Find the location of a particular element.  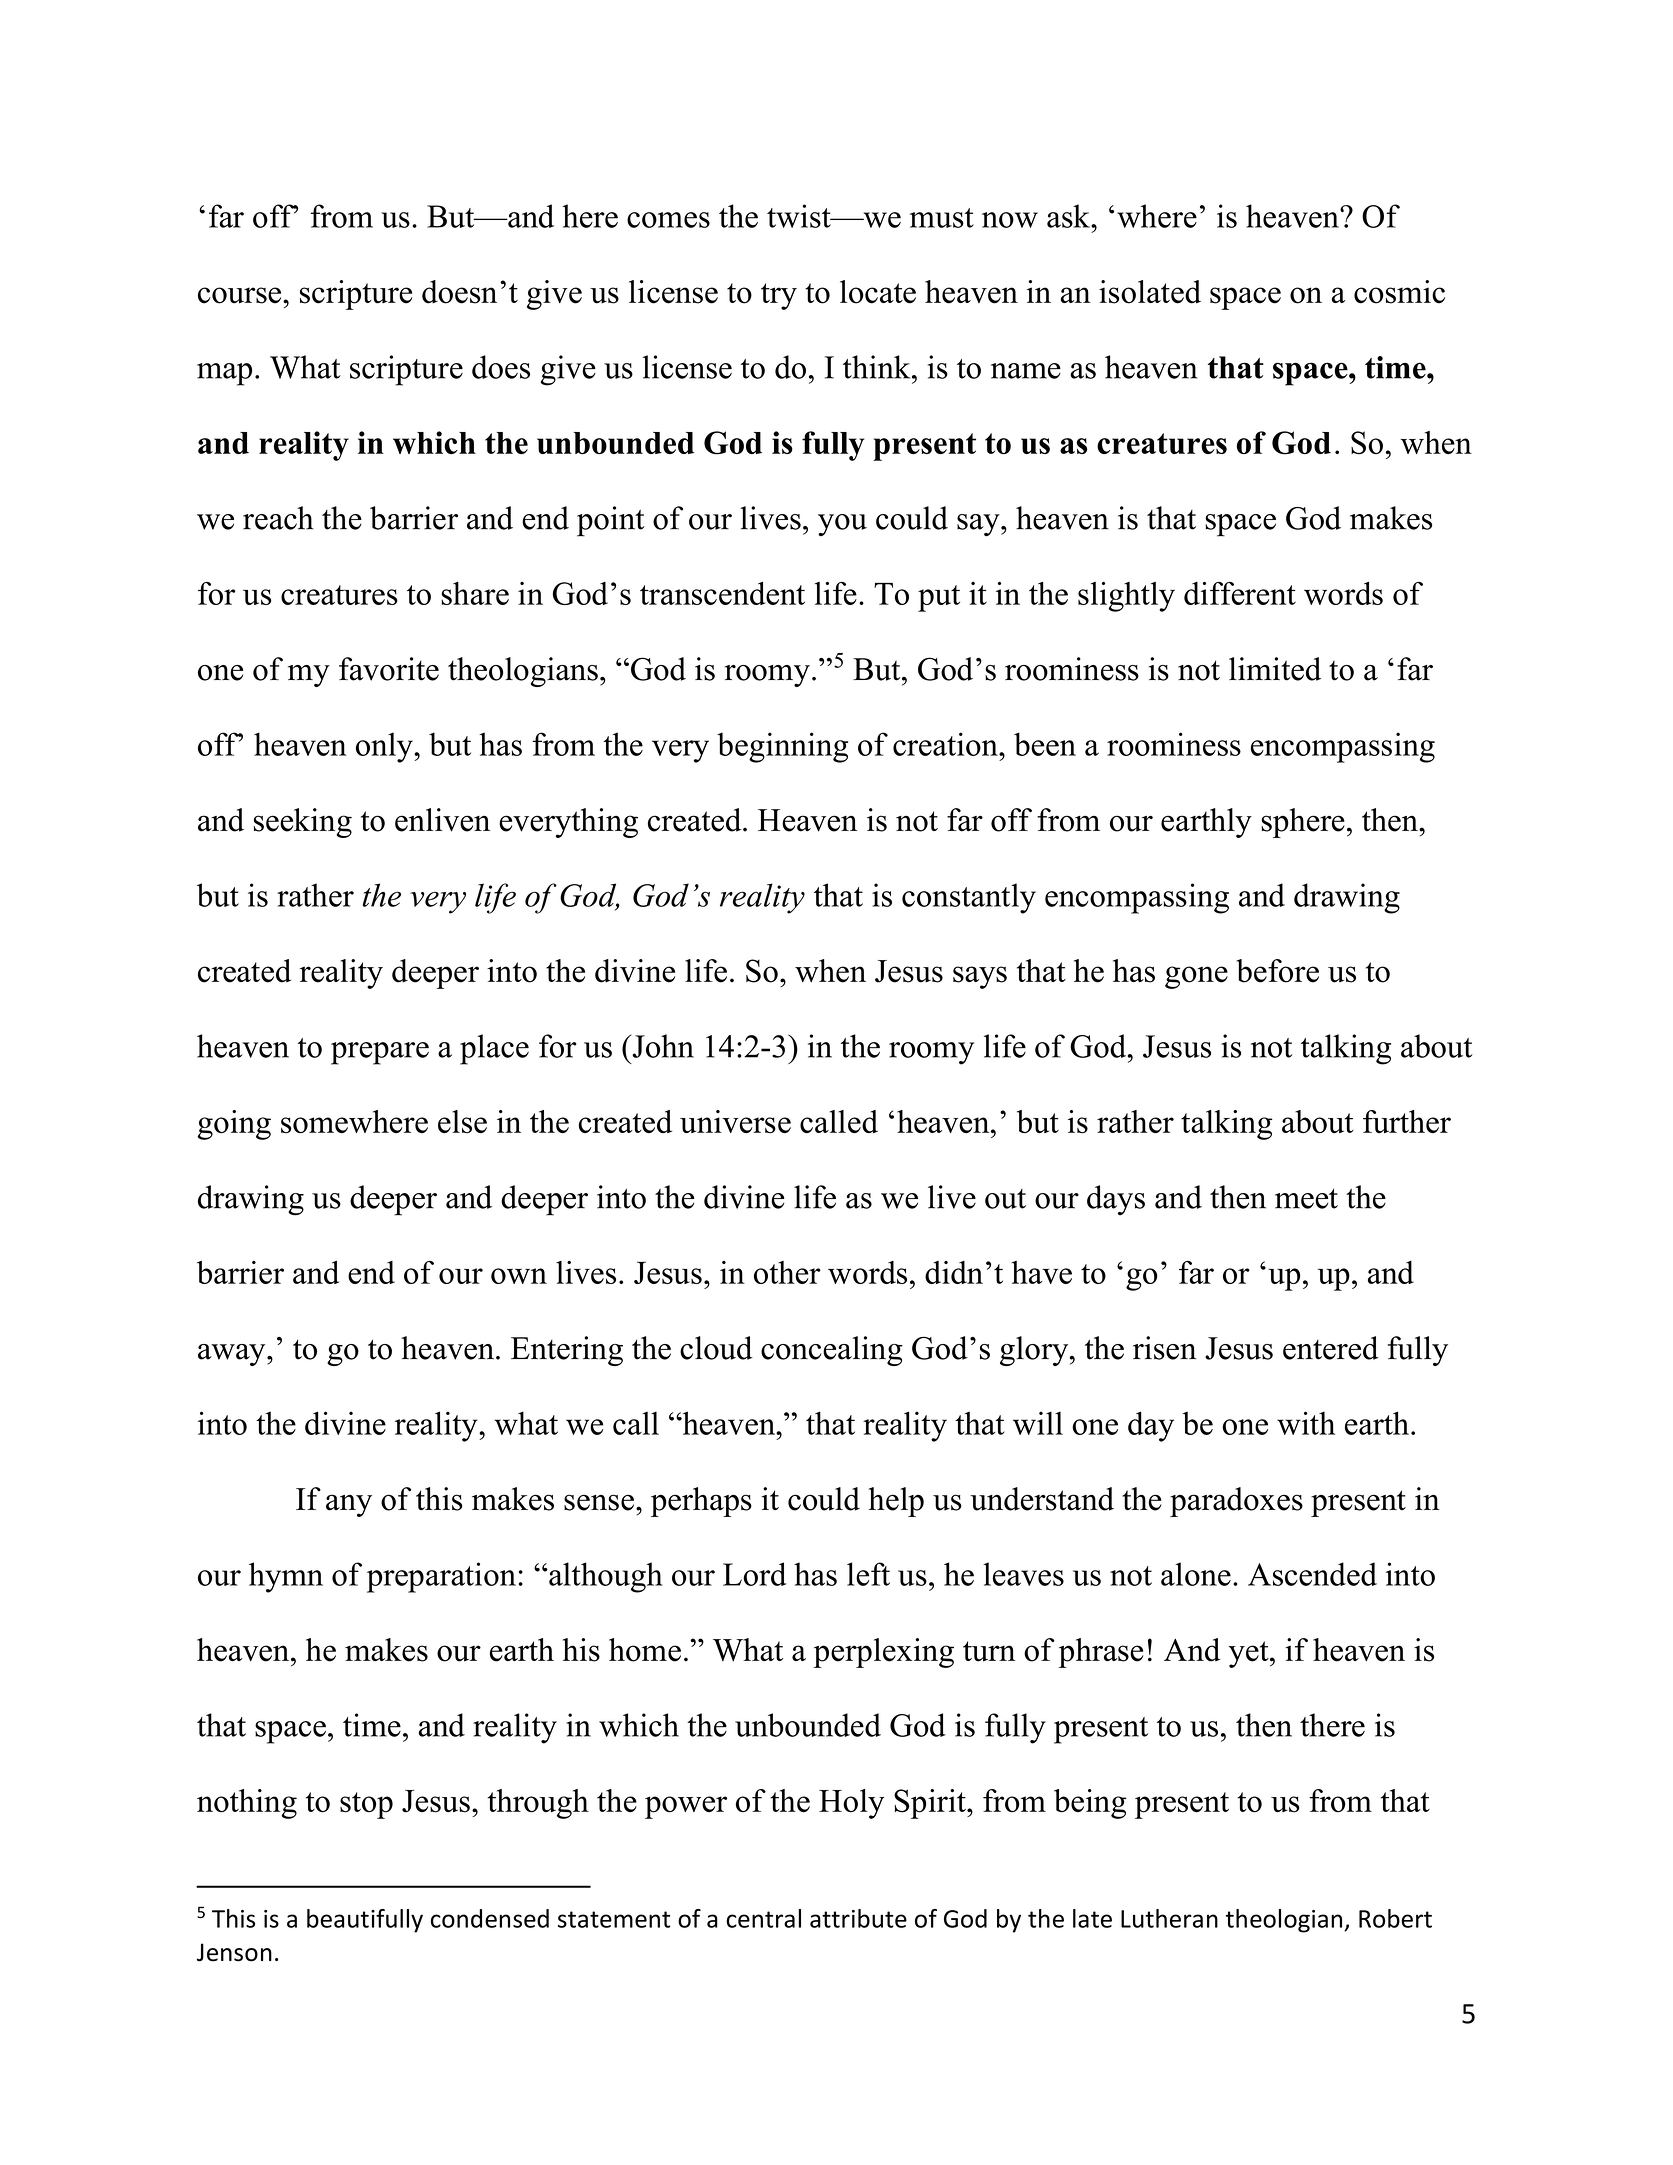

before is located at coordinates (1277, 971).
